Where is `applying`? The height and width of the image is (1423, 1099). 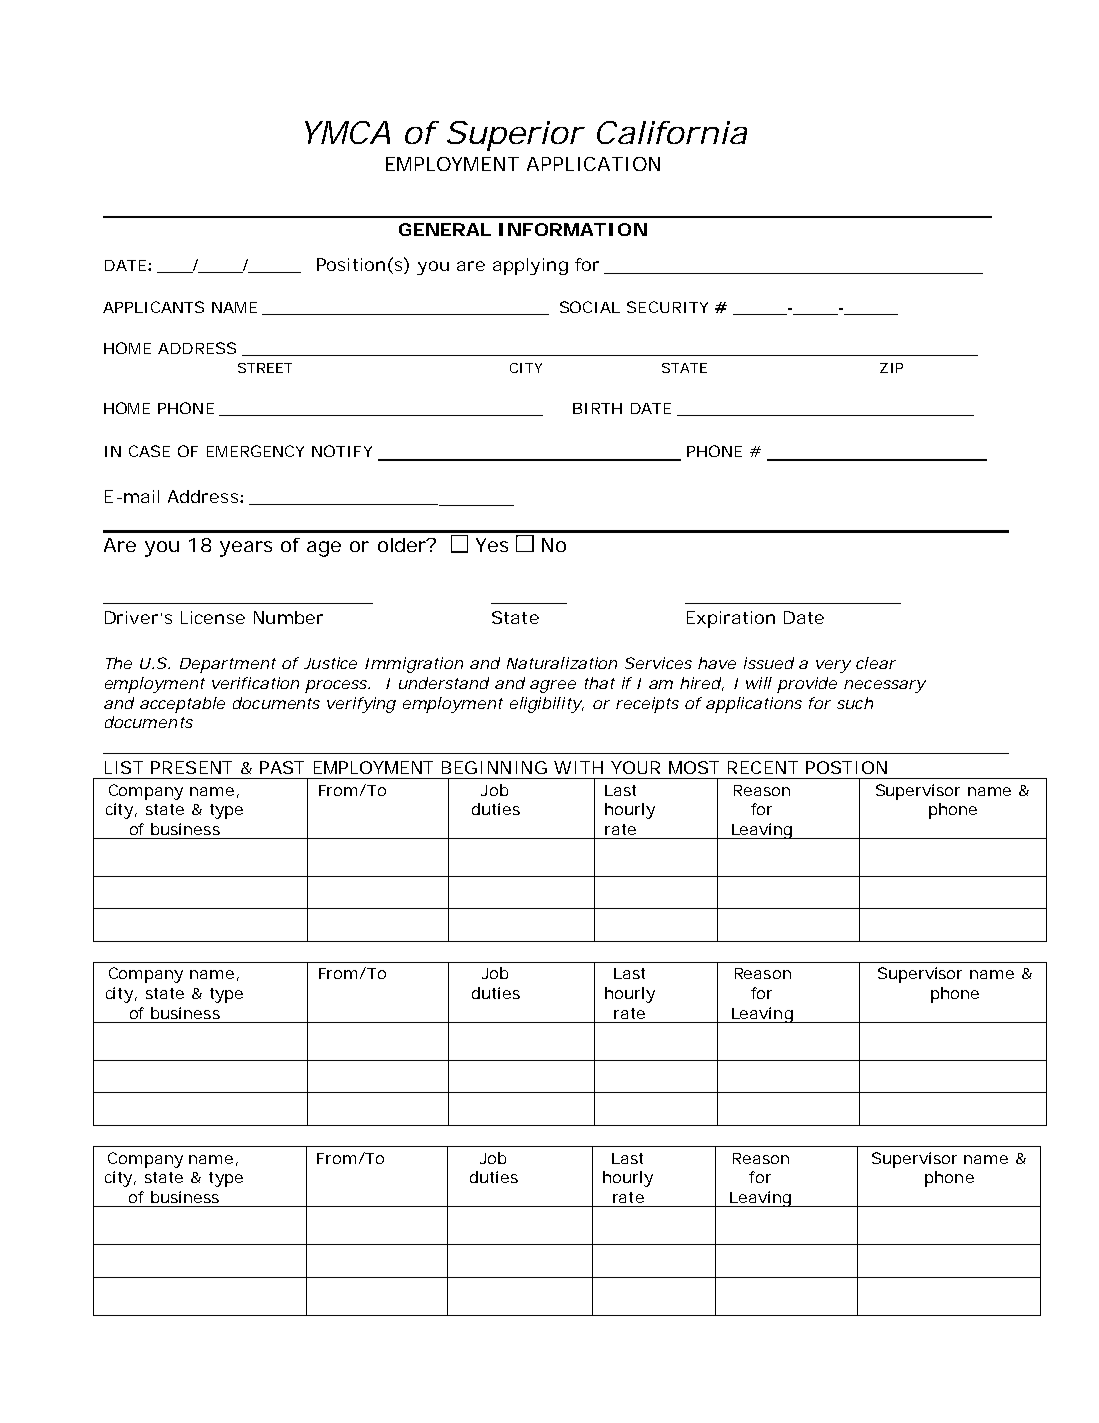 applying is located at coordinates (530, 266).
